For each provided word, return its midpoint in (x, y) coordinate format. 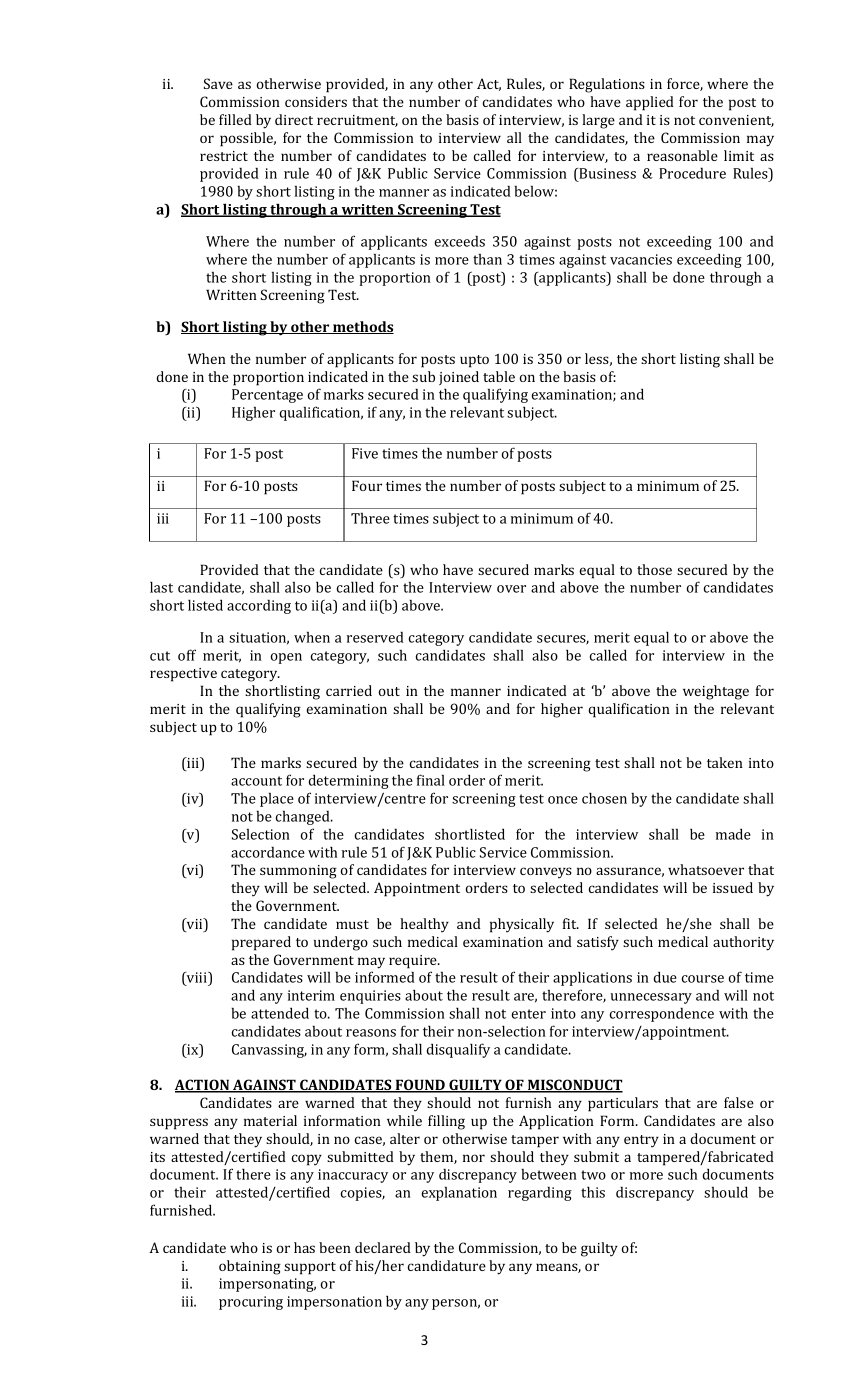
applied (650, 103)
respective (183, 675)
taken (725, 762)
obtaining (250, 1267)
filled (235, 119)
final (431, 780)
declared (383, 1247)
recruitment (357, 121)
